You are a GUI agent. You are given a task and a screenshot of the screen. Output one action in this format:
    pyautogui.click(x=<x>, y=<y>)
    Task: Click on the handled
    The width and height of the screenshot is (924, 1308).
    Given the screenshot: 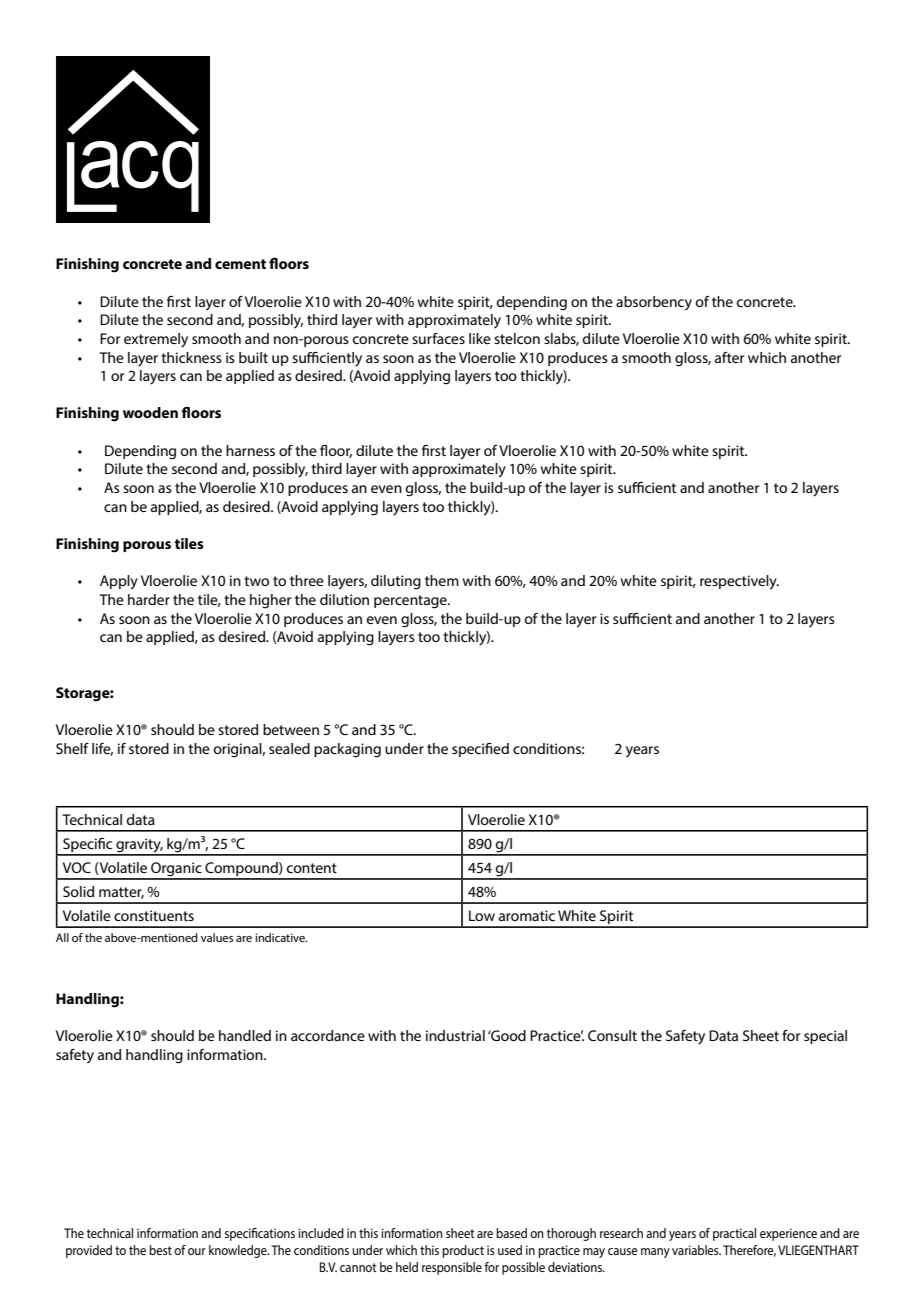 What is the action you would take?
    pyautogui.click(x=245, y=1035)
